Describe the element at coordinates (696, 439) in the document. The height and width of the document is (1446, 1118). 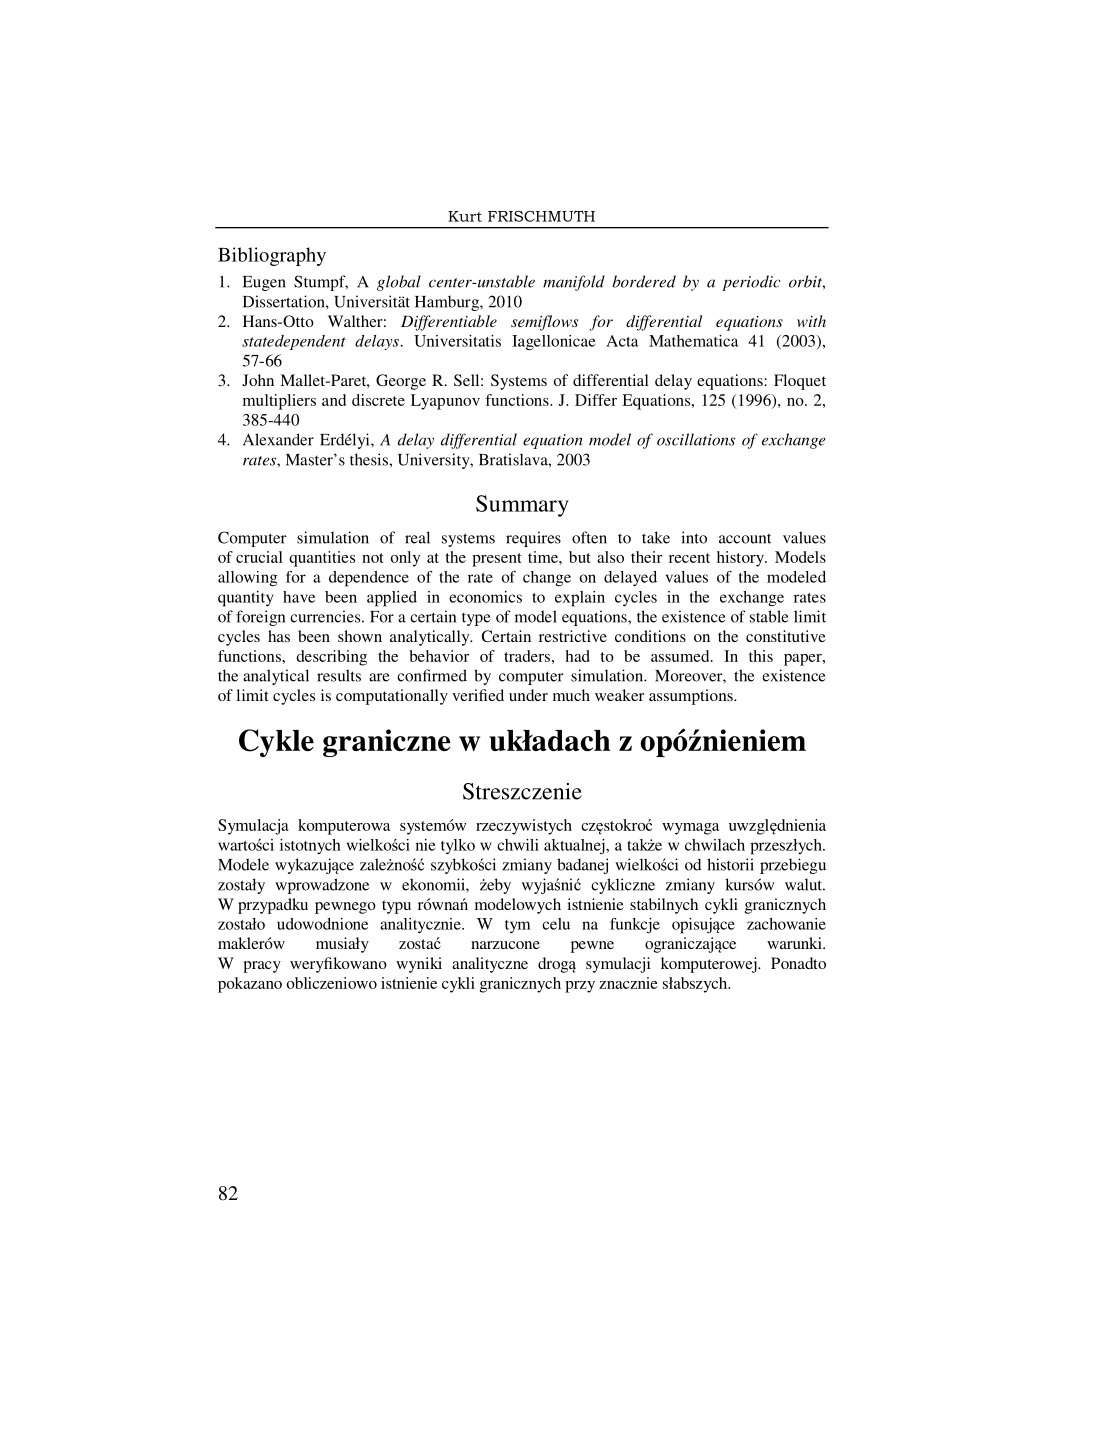
I see `oscillations` at that location.
